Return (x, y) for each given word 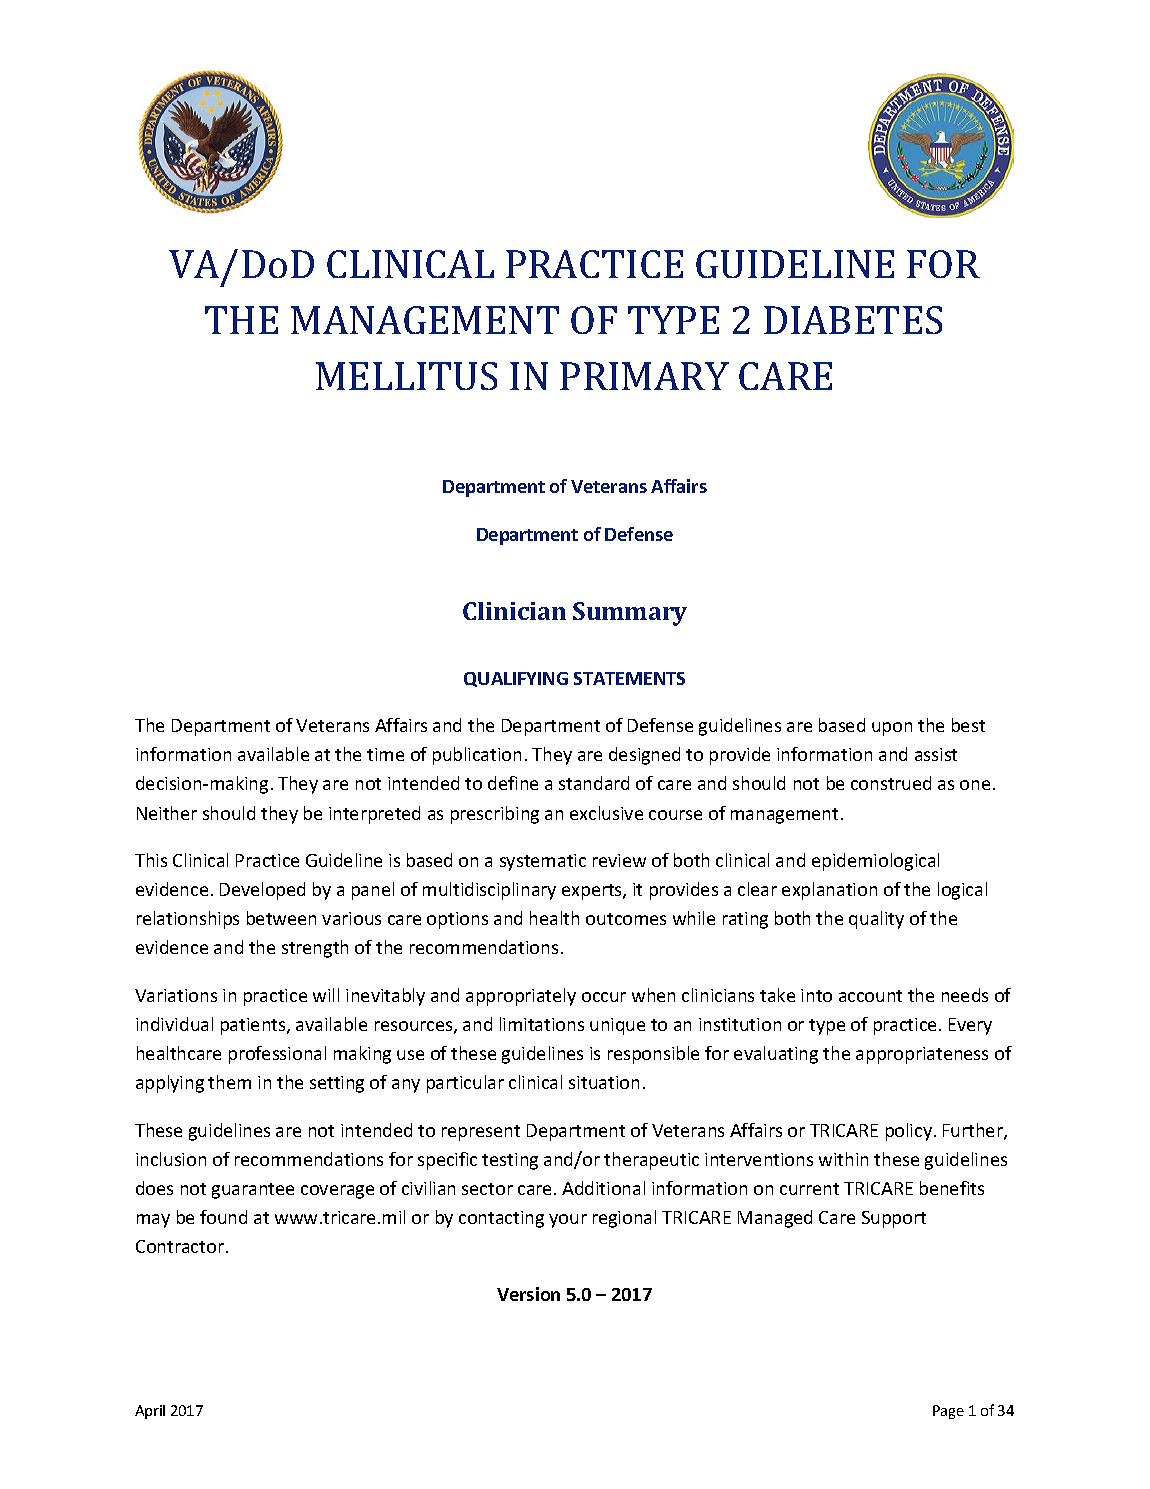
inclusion (171, 1159)
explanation (829, 891)
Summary (630, 614)
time (385, 754)
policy (910, 1132)
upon (892, 729)
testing (510, 1161)
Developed (262, 891)
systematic (543, 862)
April (150, 1412)
